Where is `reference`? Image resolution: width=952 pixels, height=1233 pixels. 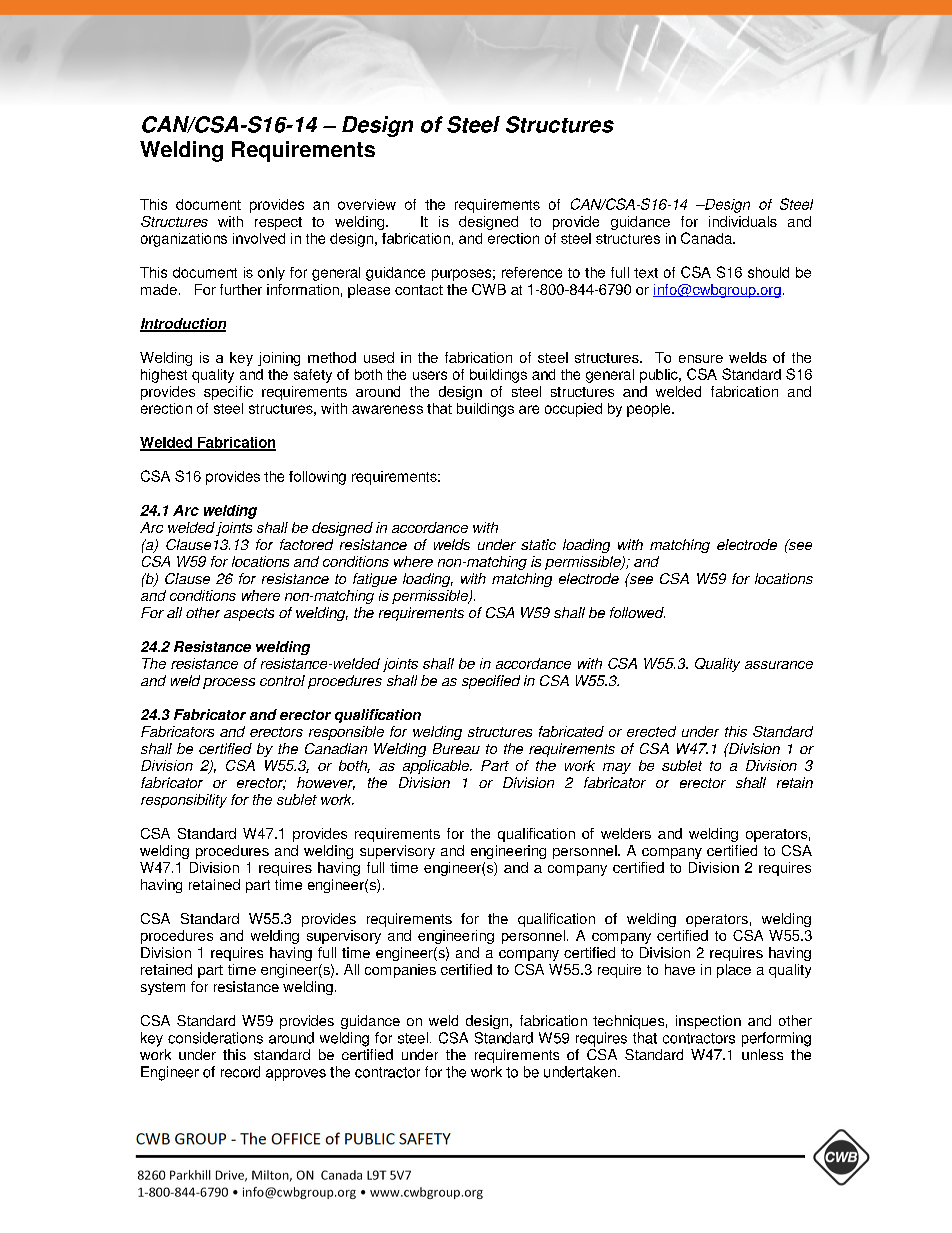 reference is located at coordinates (532, 272).
